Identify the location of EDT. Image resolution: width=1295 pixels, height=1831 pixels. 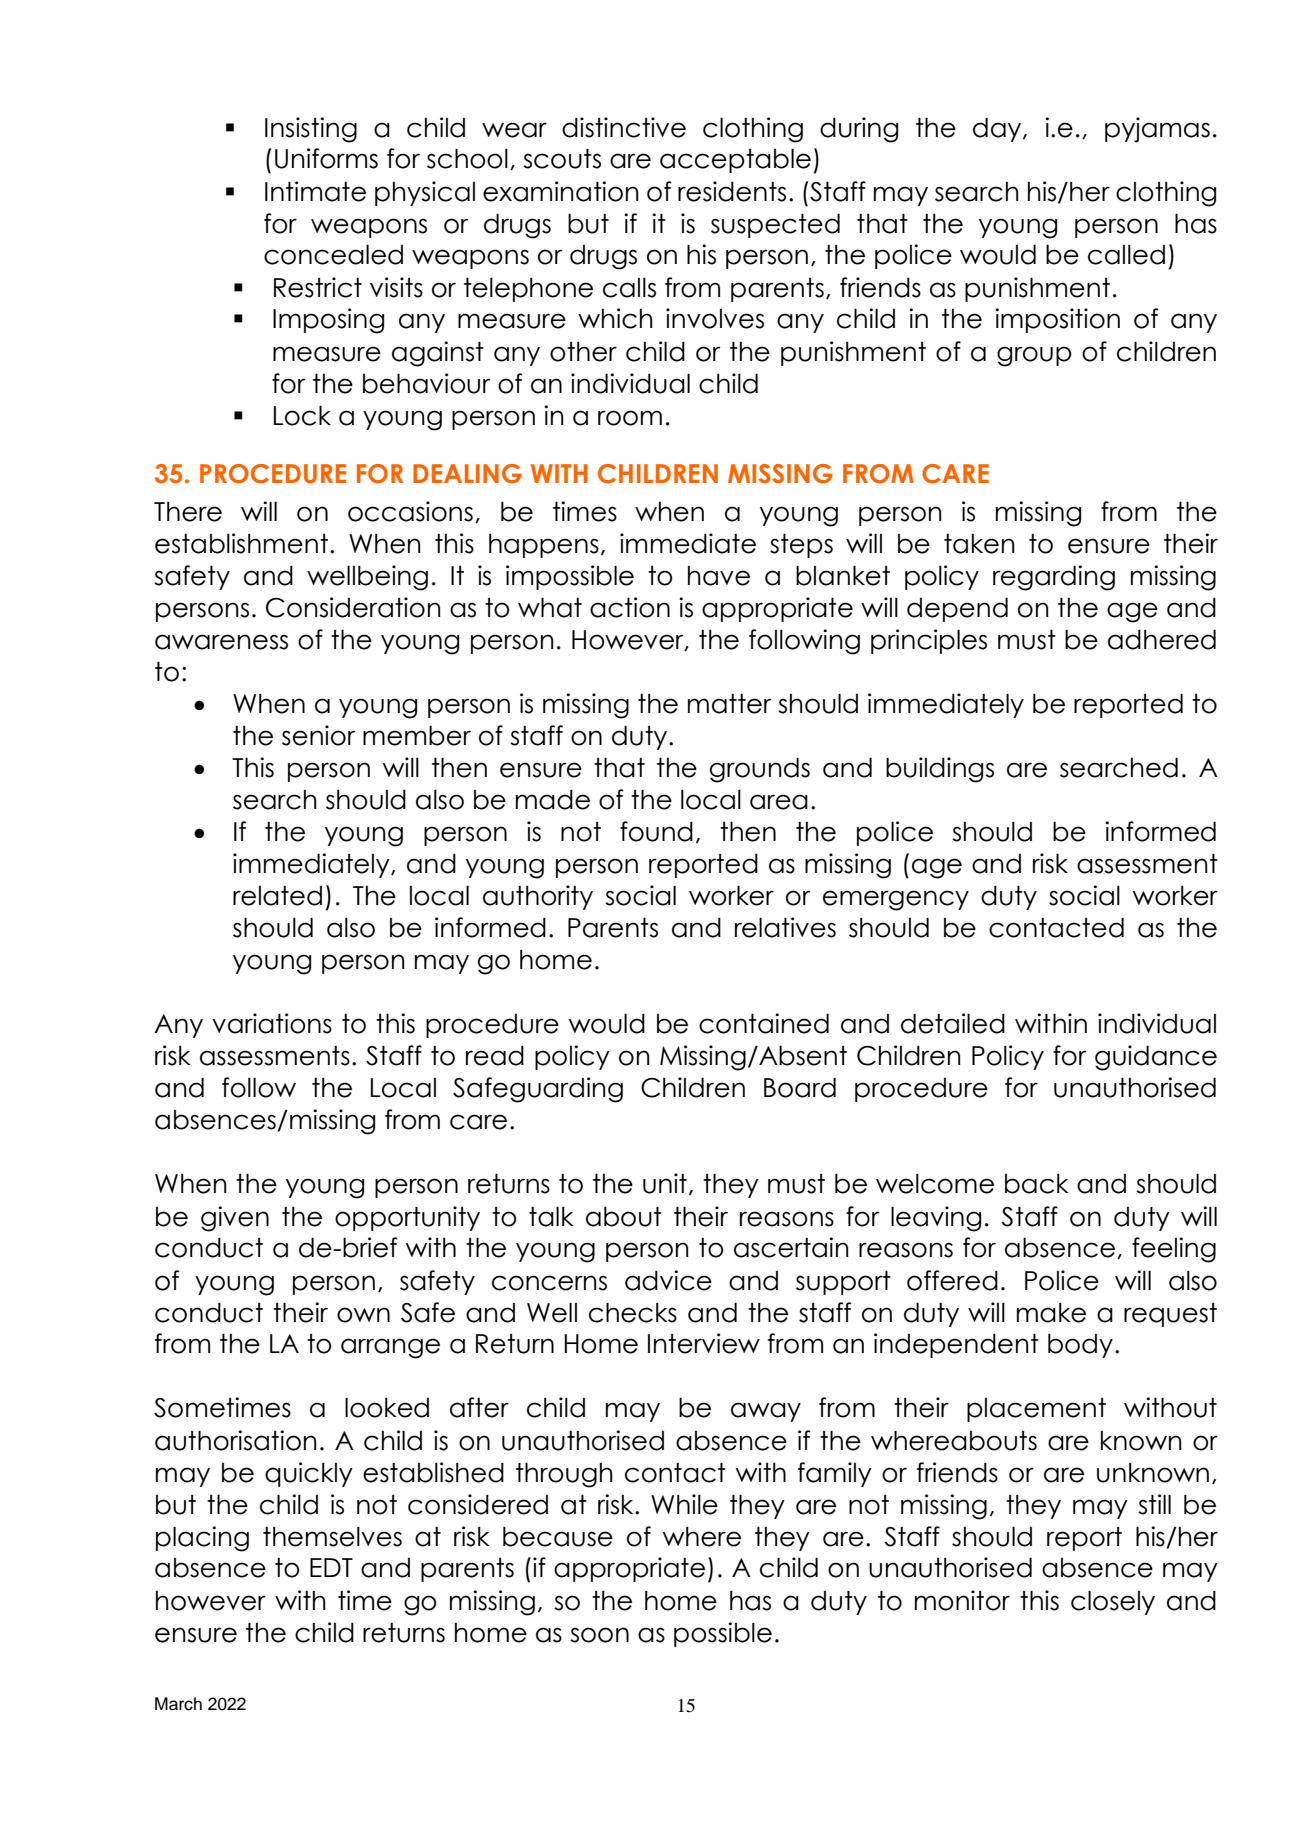
(331, 1567).
